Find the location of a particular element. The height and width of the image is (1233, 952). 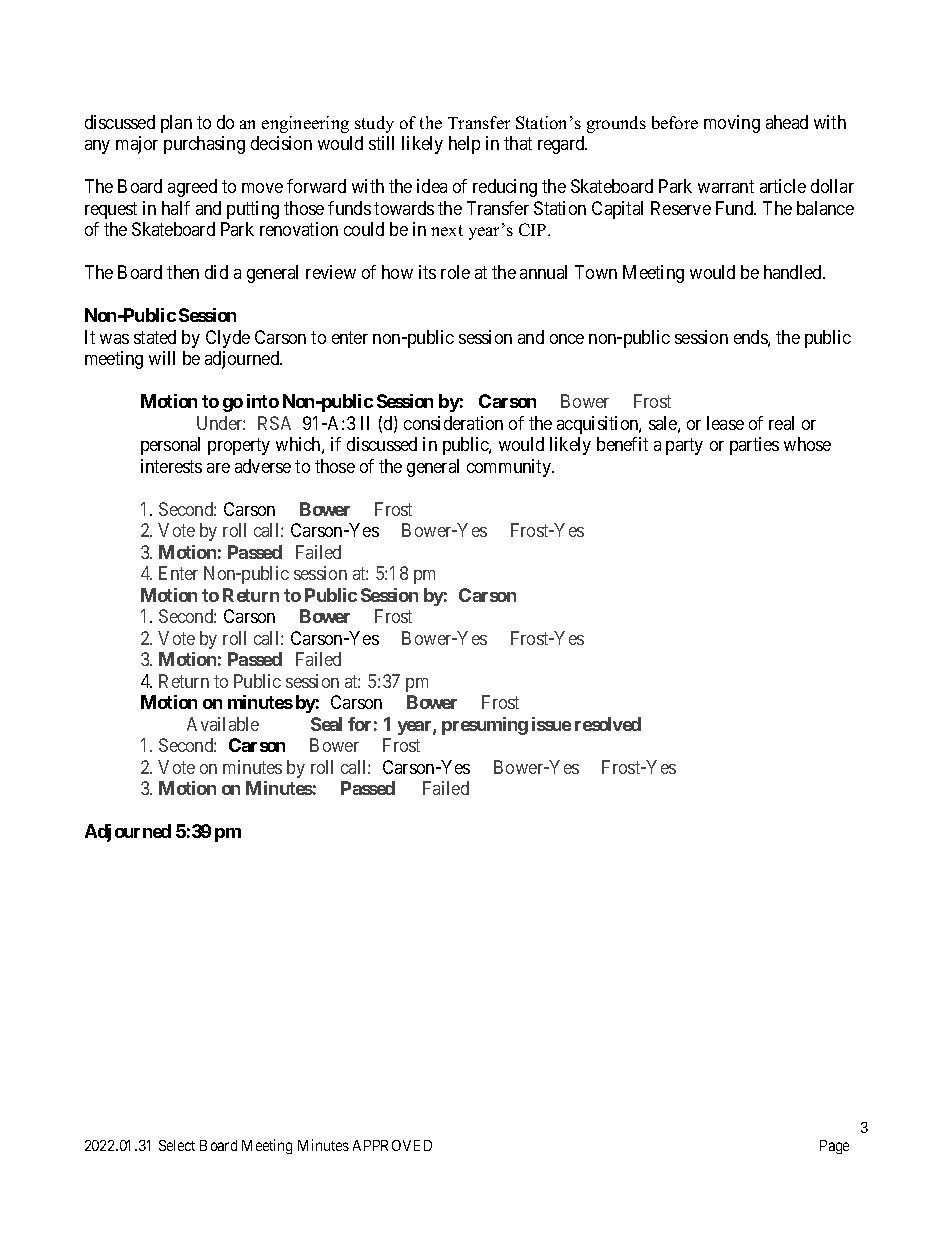

resolved is located at coordinates (608, 724).
